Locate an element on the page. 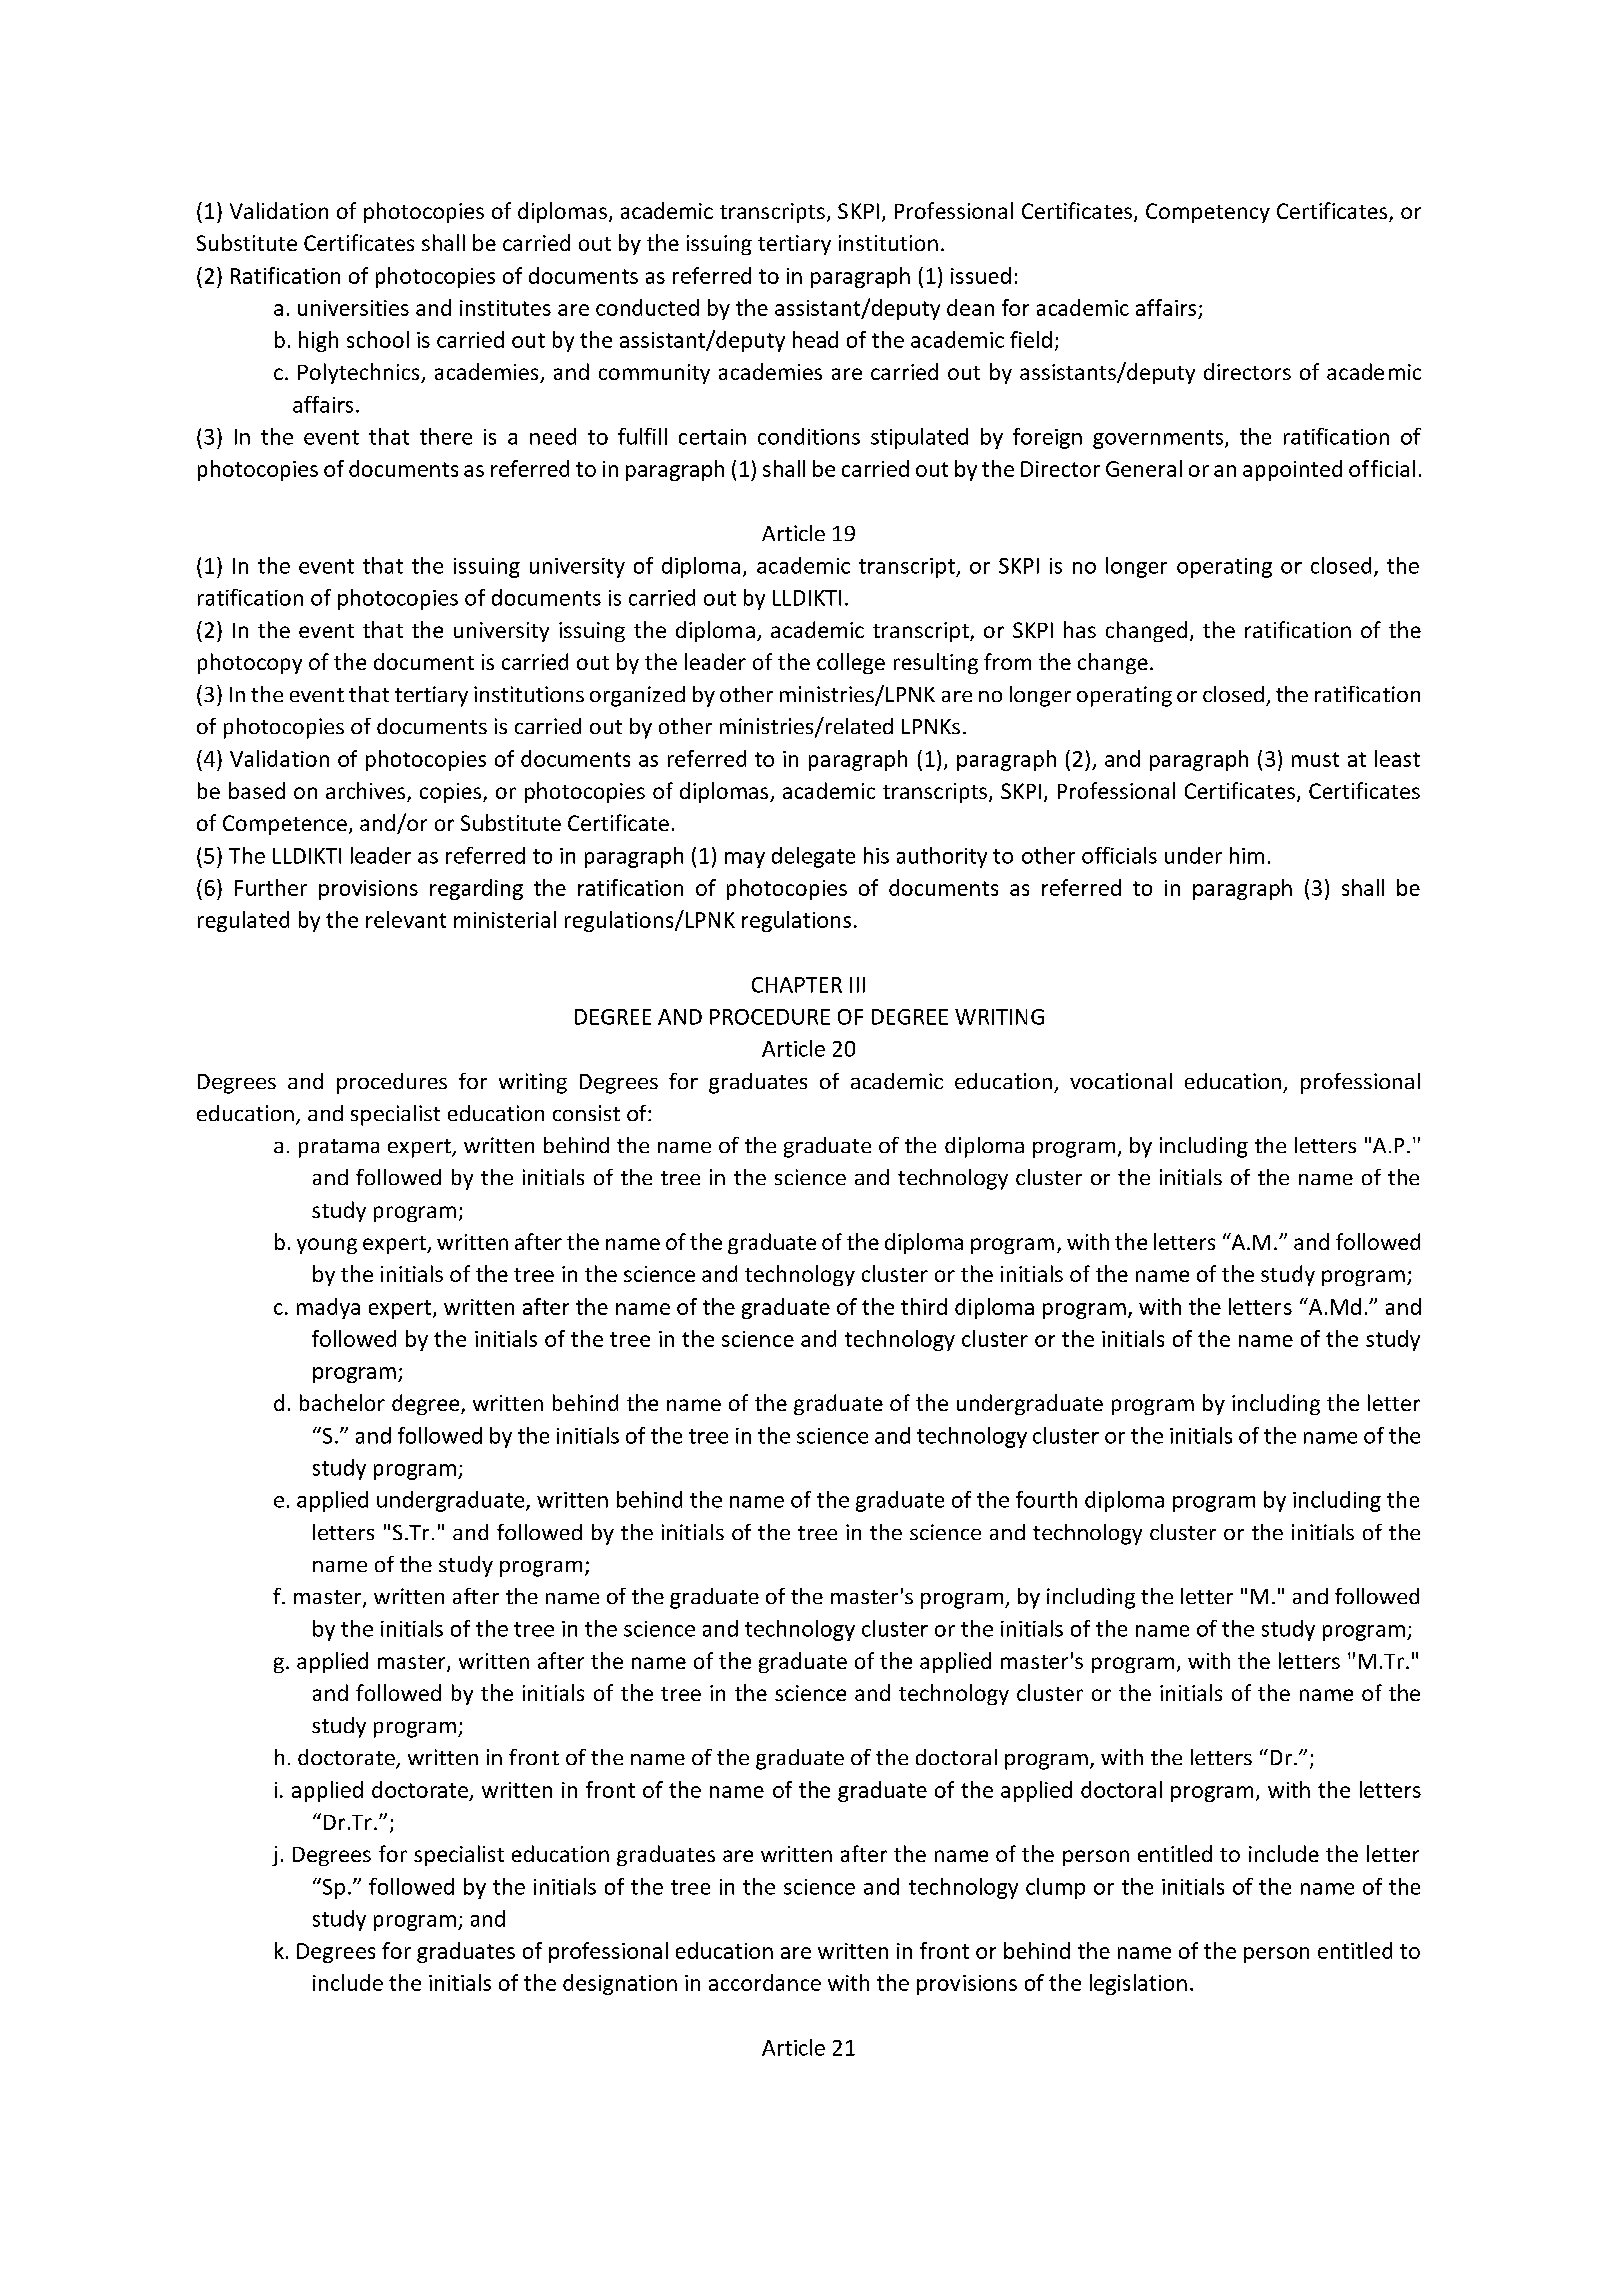 The height and width of the image is (2287, 1618). designation is located at coordinates (620, 1984).
